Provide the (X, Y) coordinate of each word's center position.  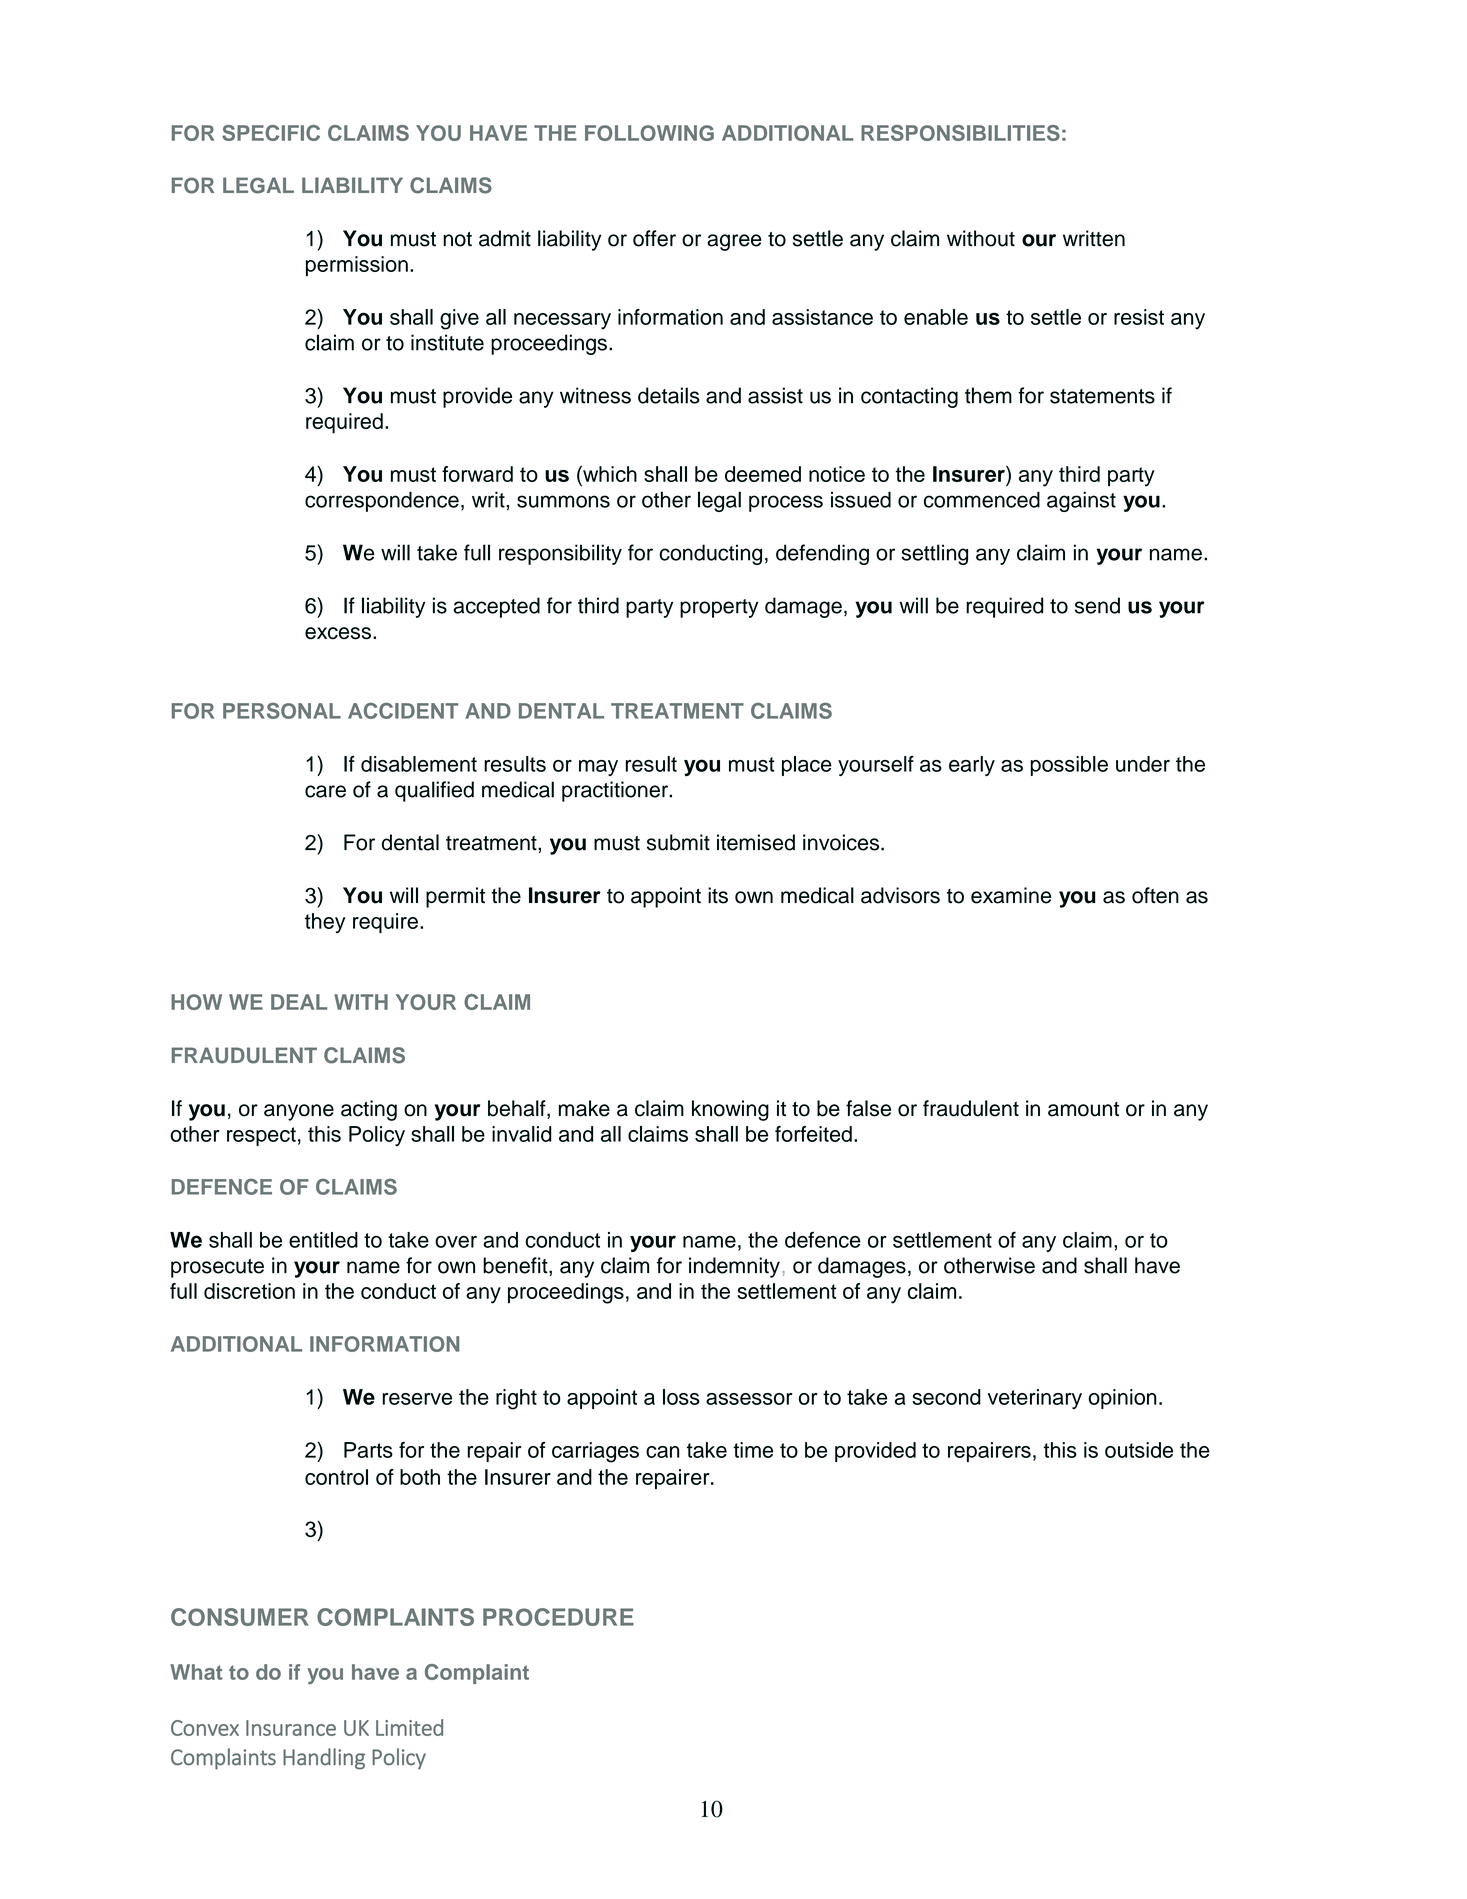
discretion (249, 1291)
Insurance (291, 1728)
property (719, 608)
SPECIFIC (271, 133)
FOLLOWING (649, 133)
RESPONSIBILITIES (960, 133)
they (325, 923)
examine (1011, 895)
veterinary (1035, 1399)
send (1097, 605)
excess (338, 633)
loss (681, 1397)
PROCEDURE (558, 1617)
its (718, 895)
